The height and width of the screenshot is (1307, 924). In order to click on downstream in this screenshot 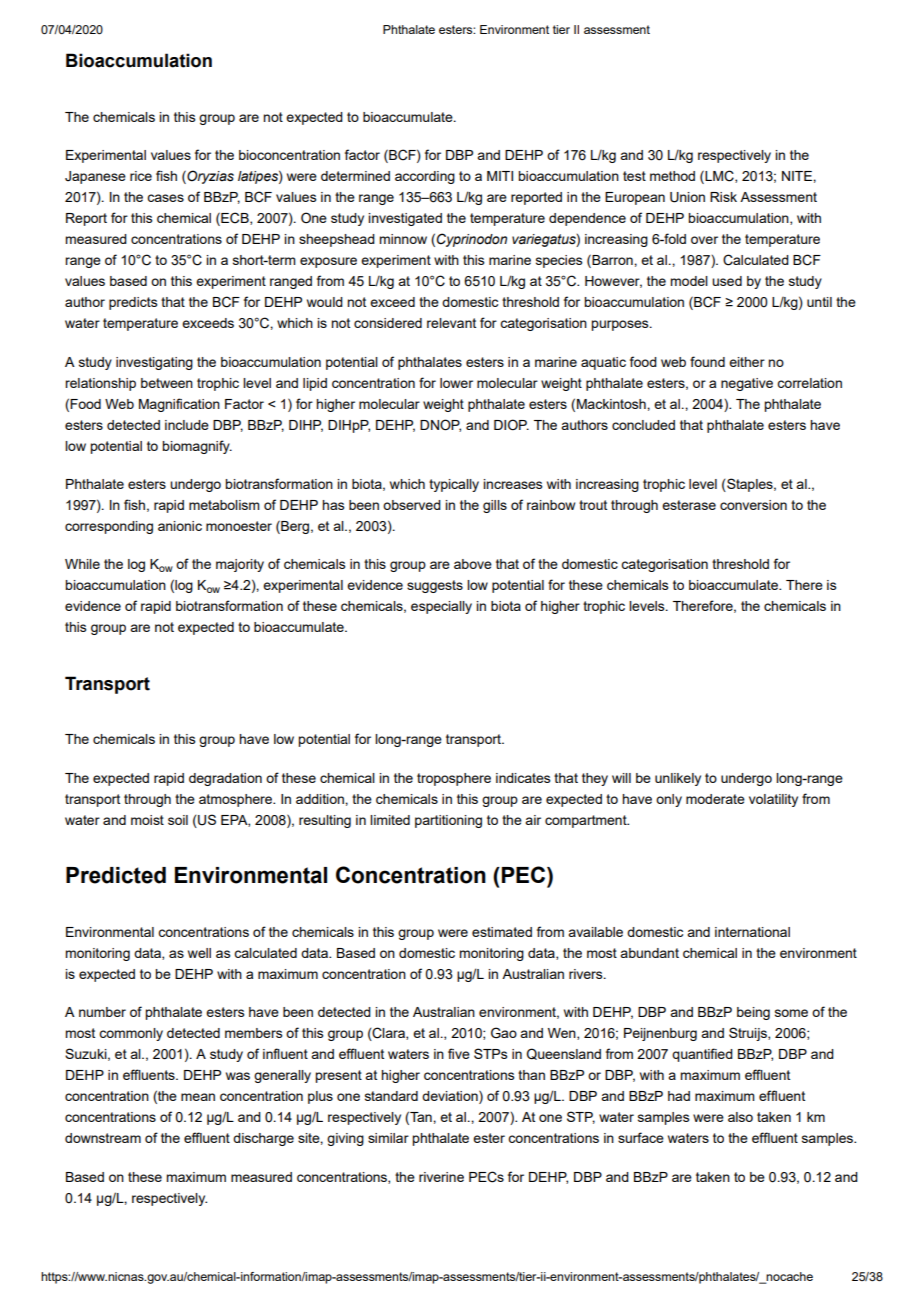, I will do `click(103, 1138)`.
